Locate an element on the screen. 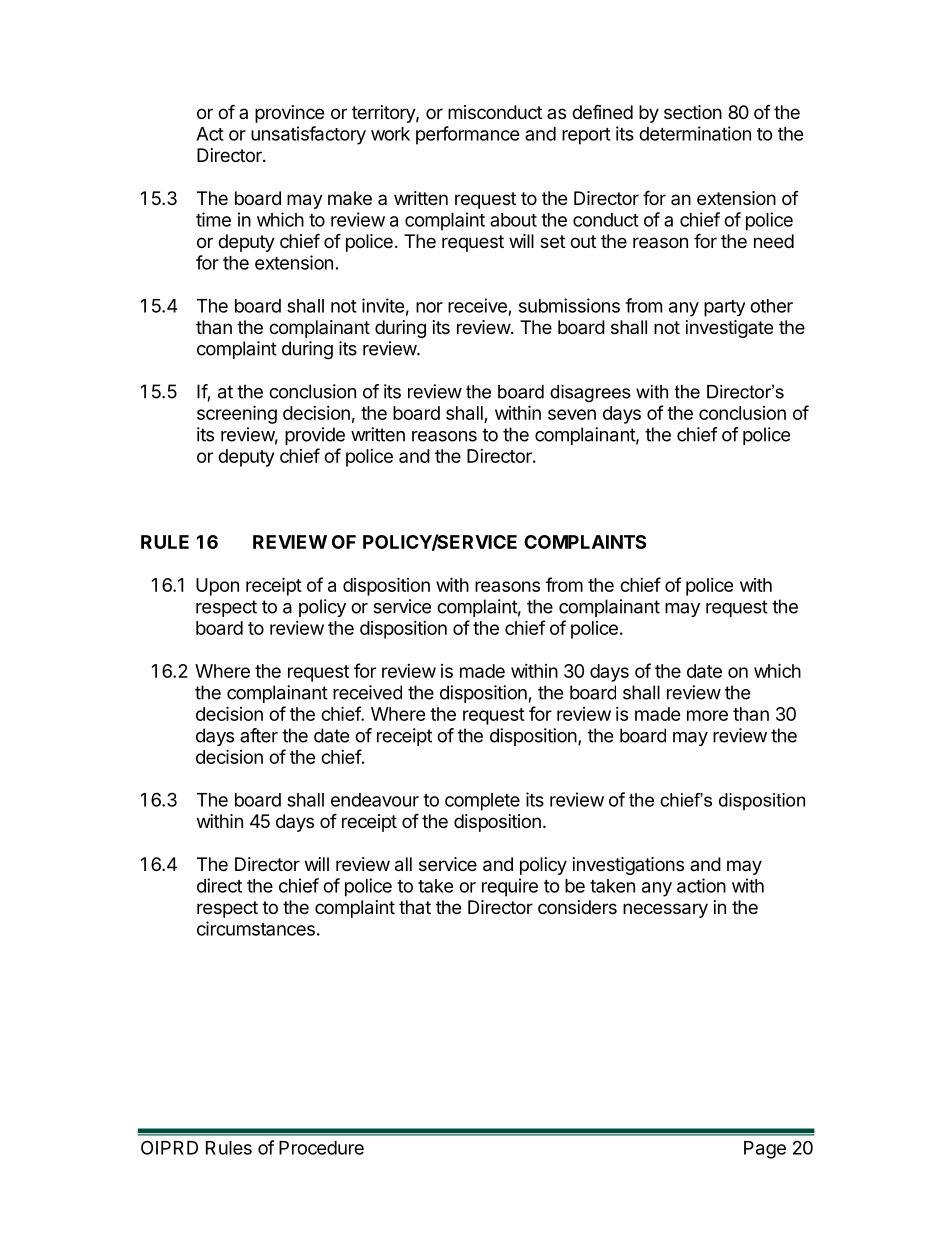  provide is located at coordinates (315, 436).
